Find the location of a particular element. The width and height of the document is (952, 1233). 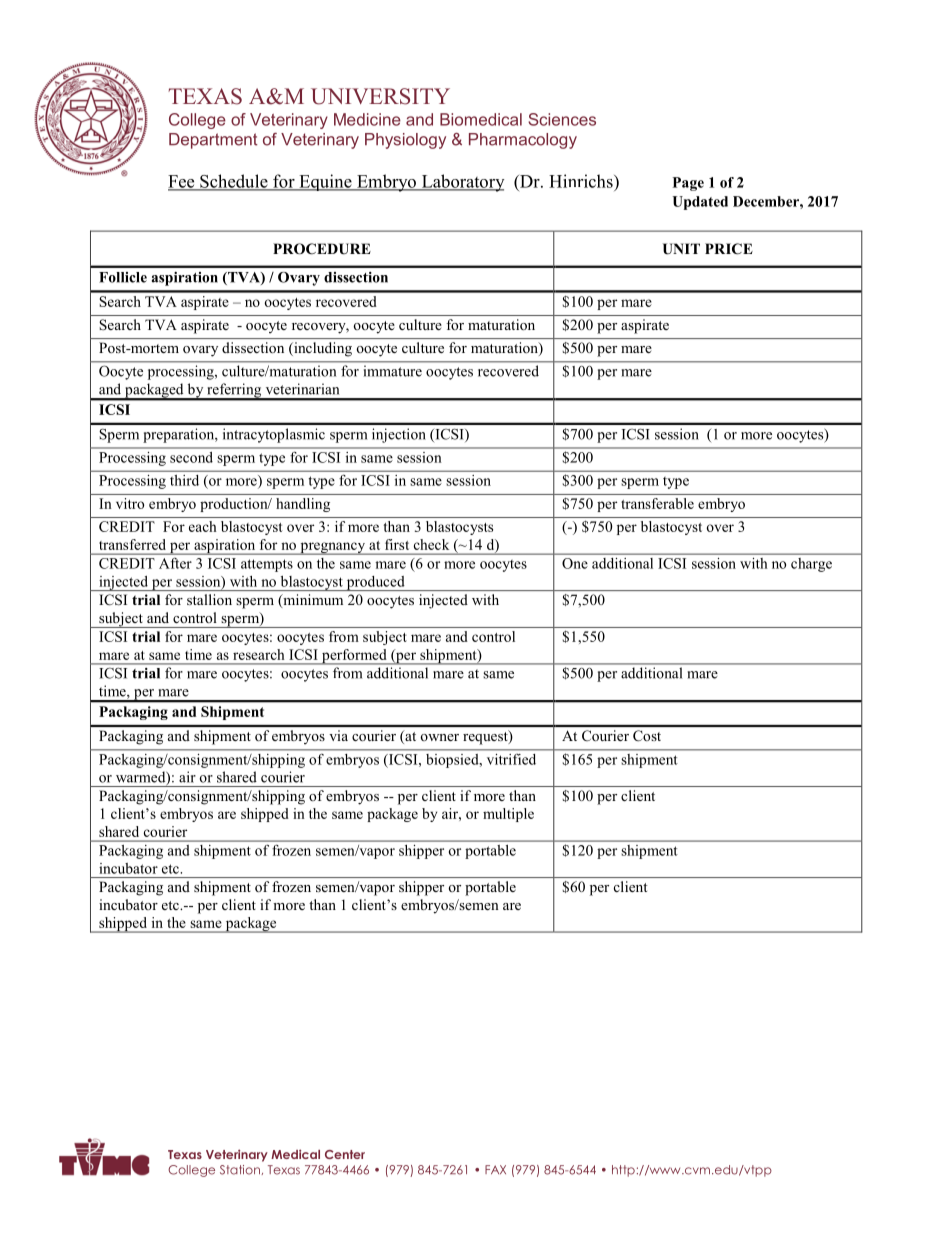

Department is located at coordinates (213, 141).
